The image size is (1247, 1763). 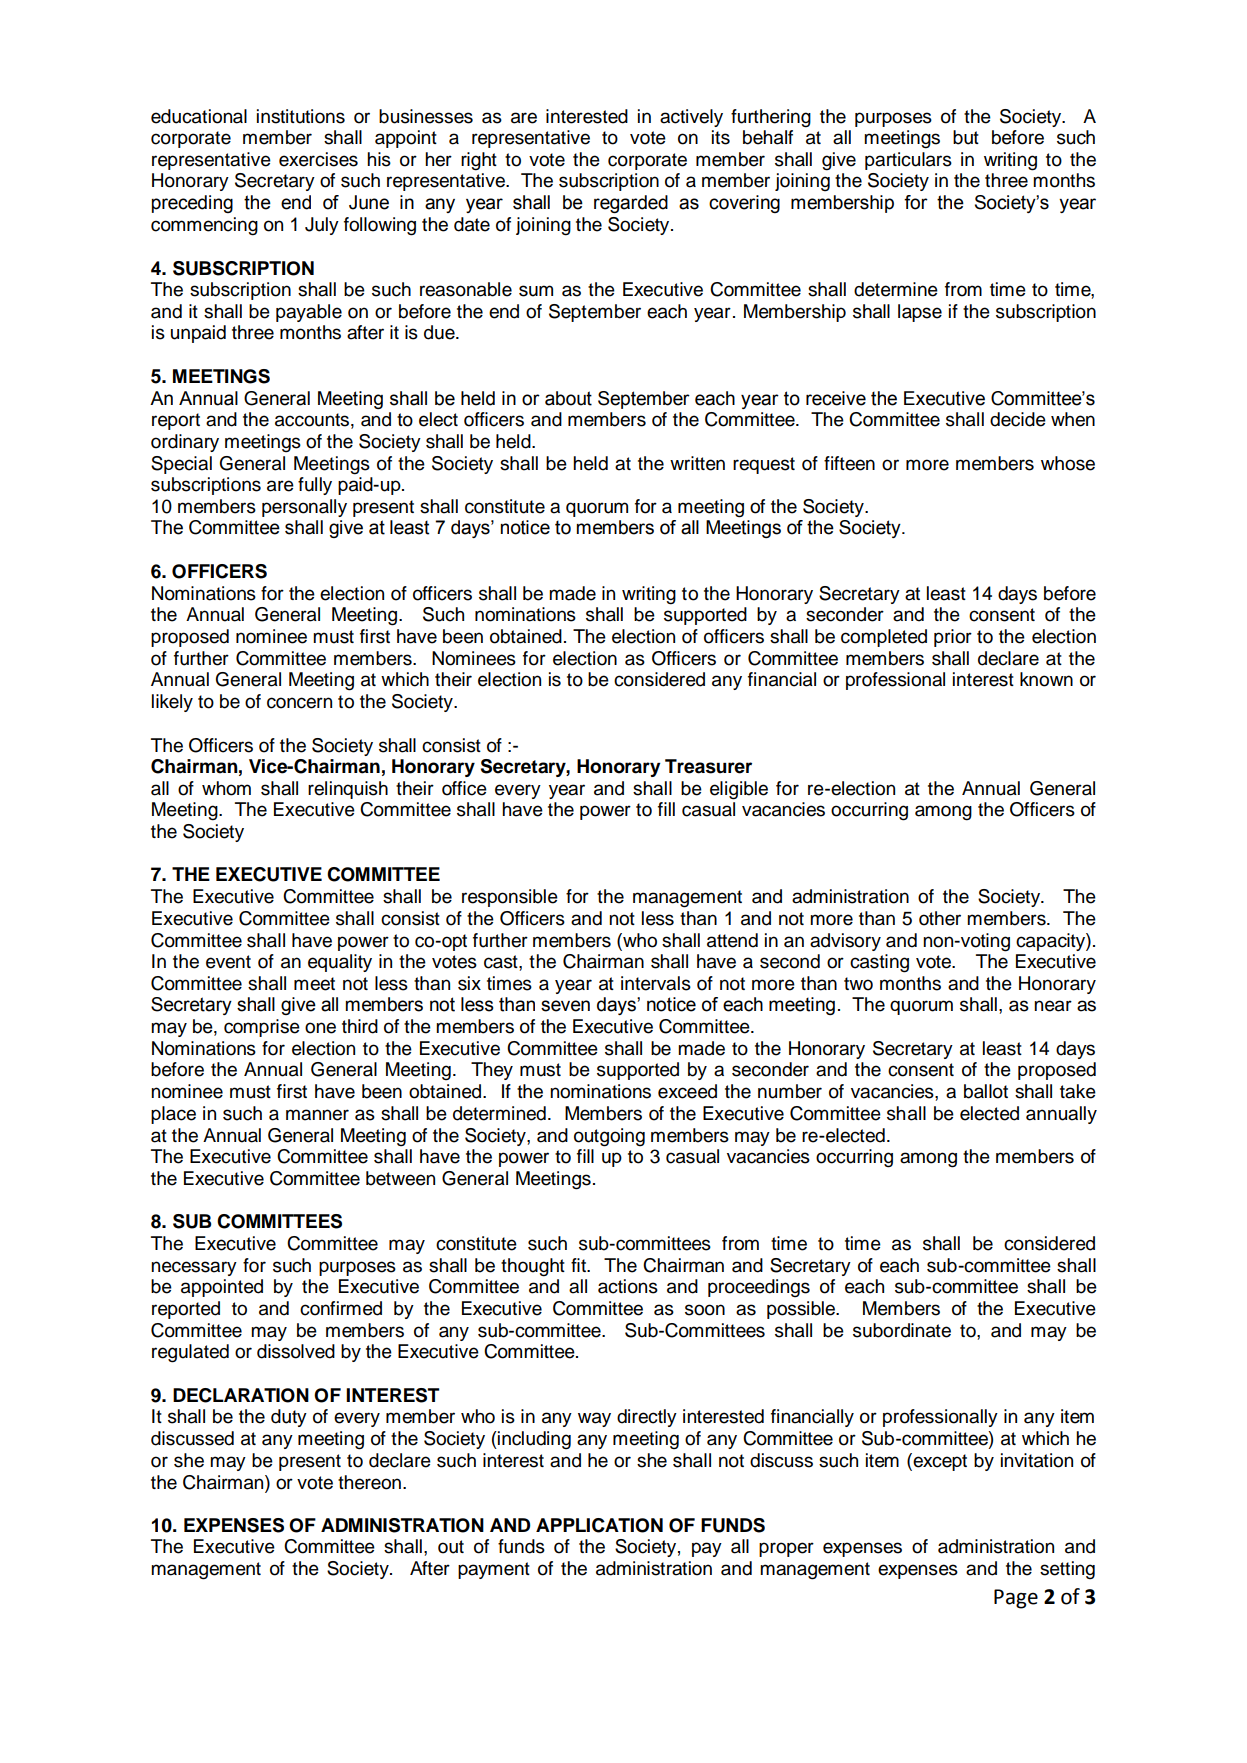 I want to click on Treasurer, so click(x=708, y=766).
